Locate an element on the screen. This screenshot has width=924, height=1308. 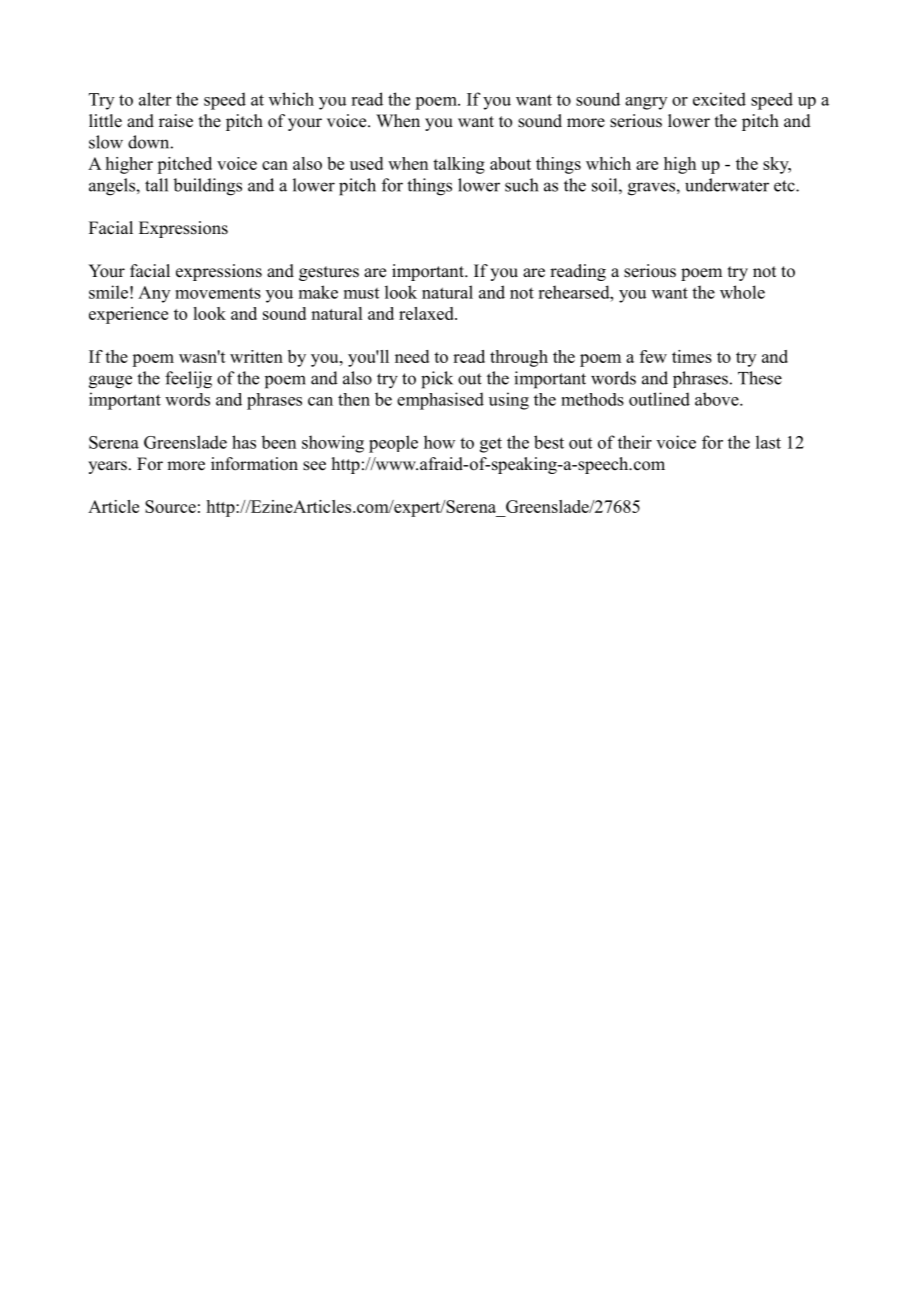
Any is located at coordinates (154, 294).
